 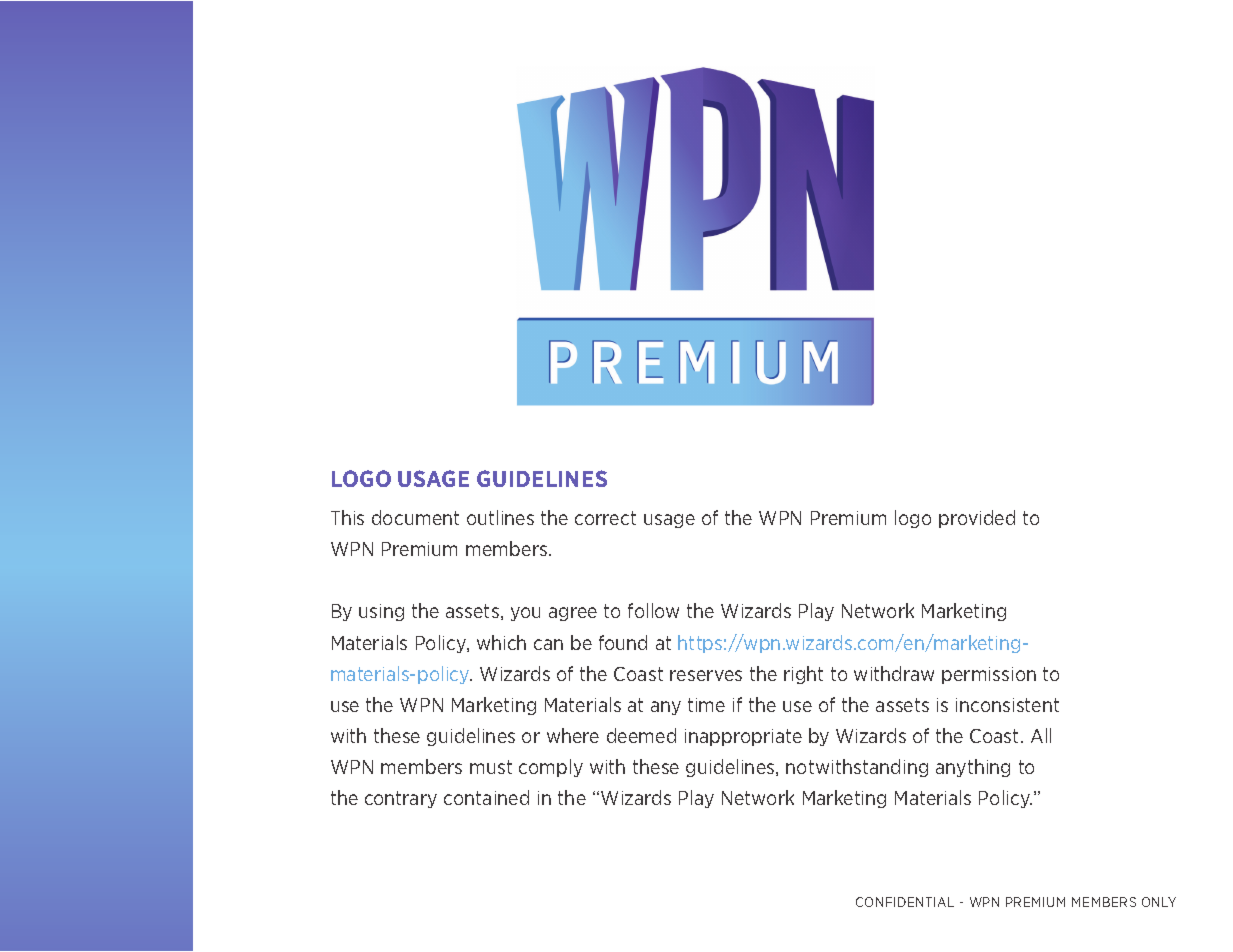 I want to click on using, so click(x=381, y=612).
